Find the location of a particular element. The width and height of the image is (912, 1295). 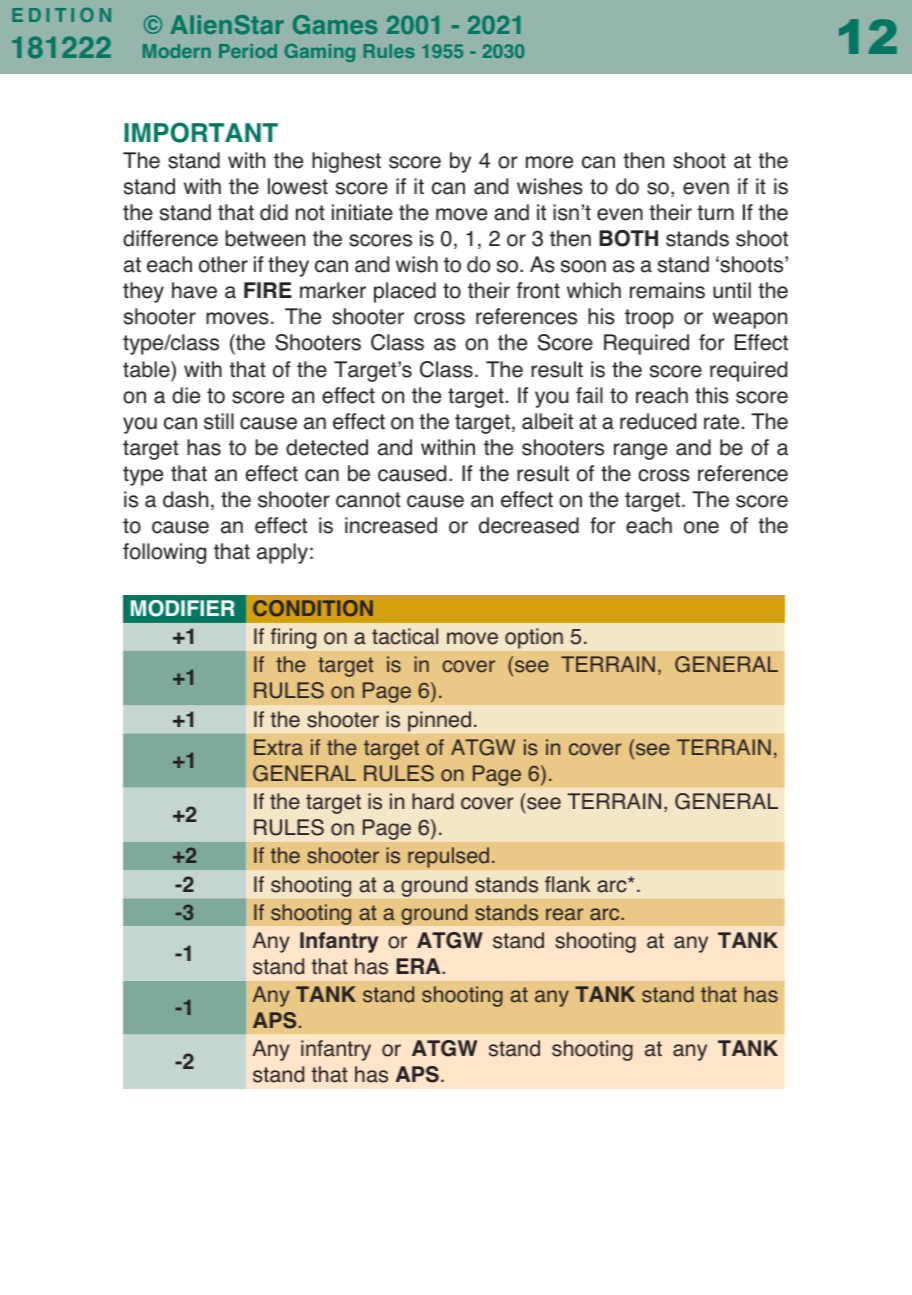

flank is located at coordinates (567, 884).
